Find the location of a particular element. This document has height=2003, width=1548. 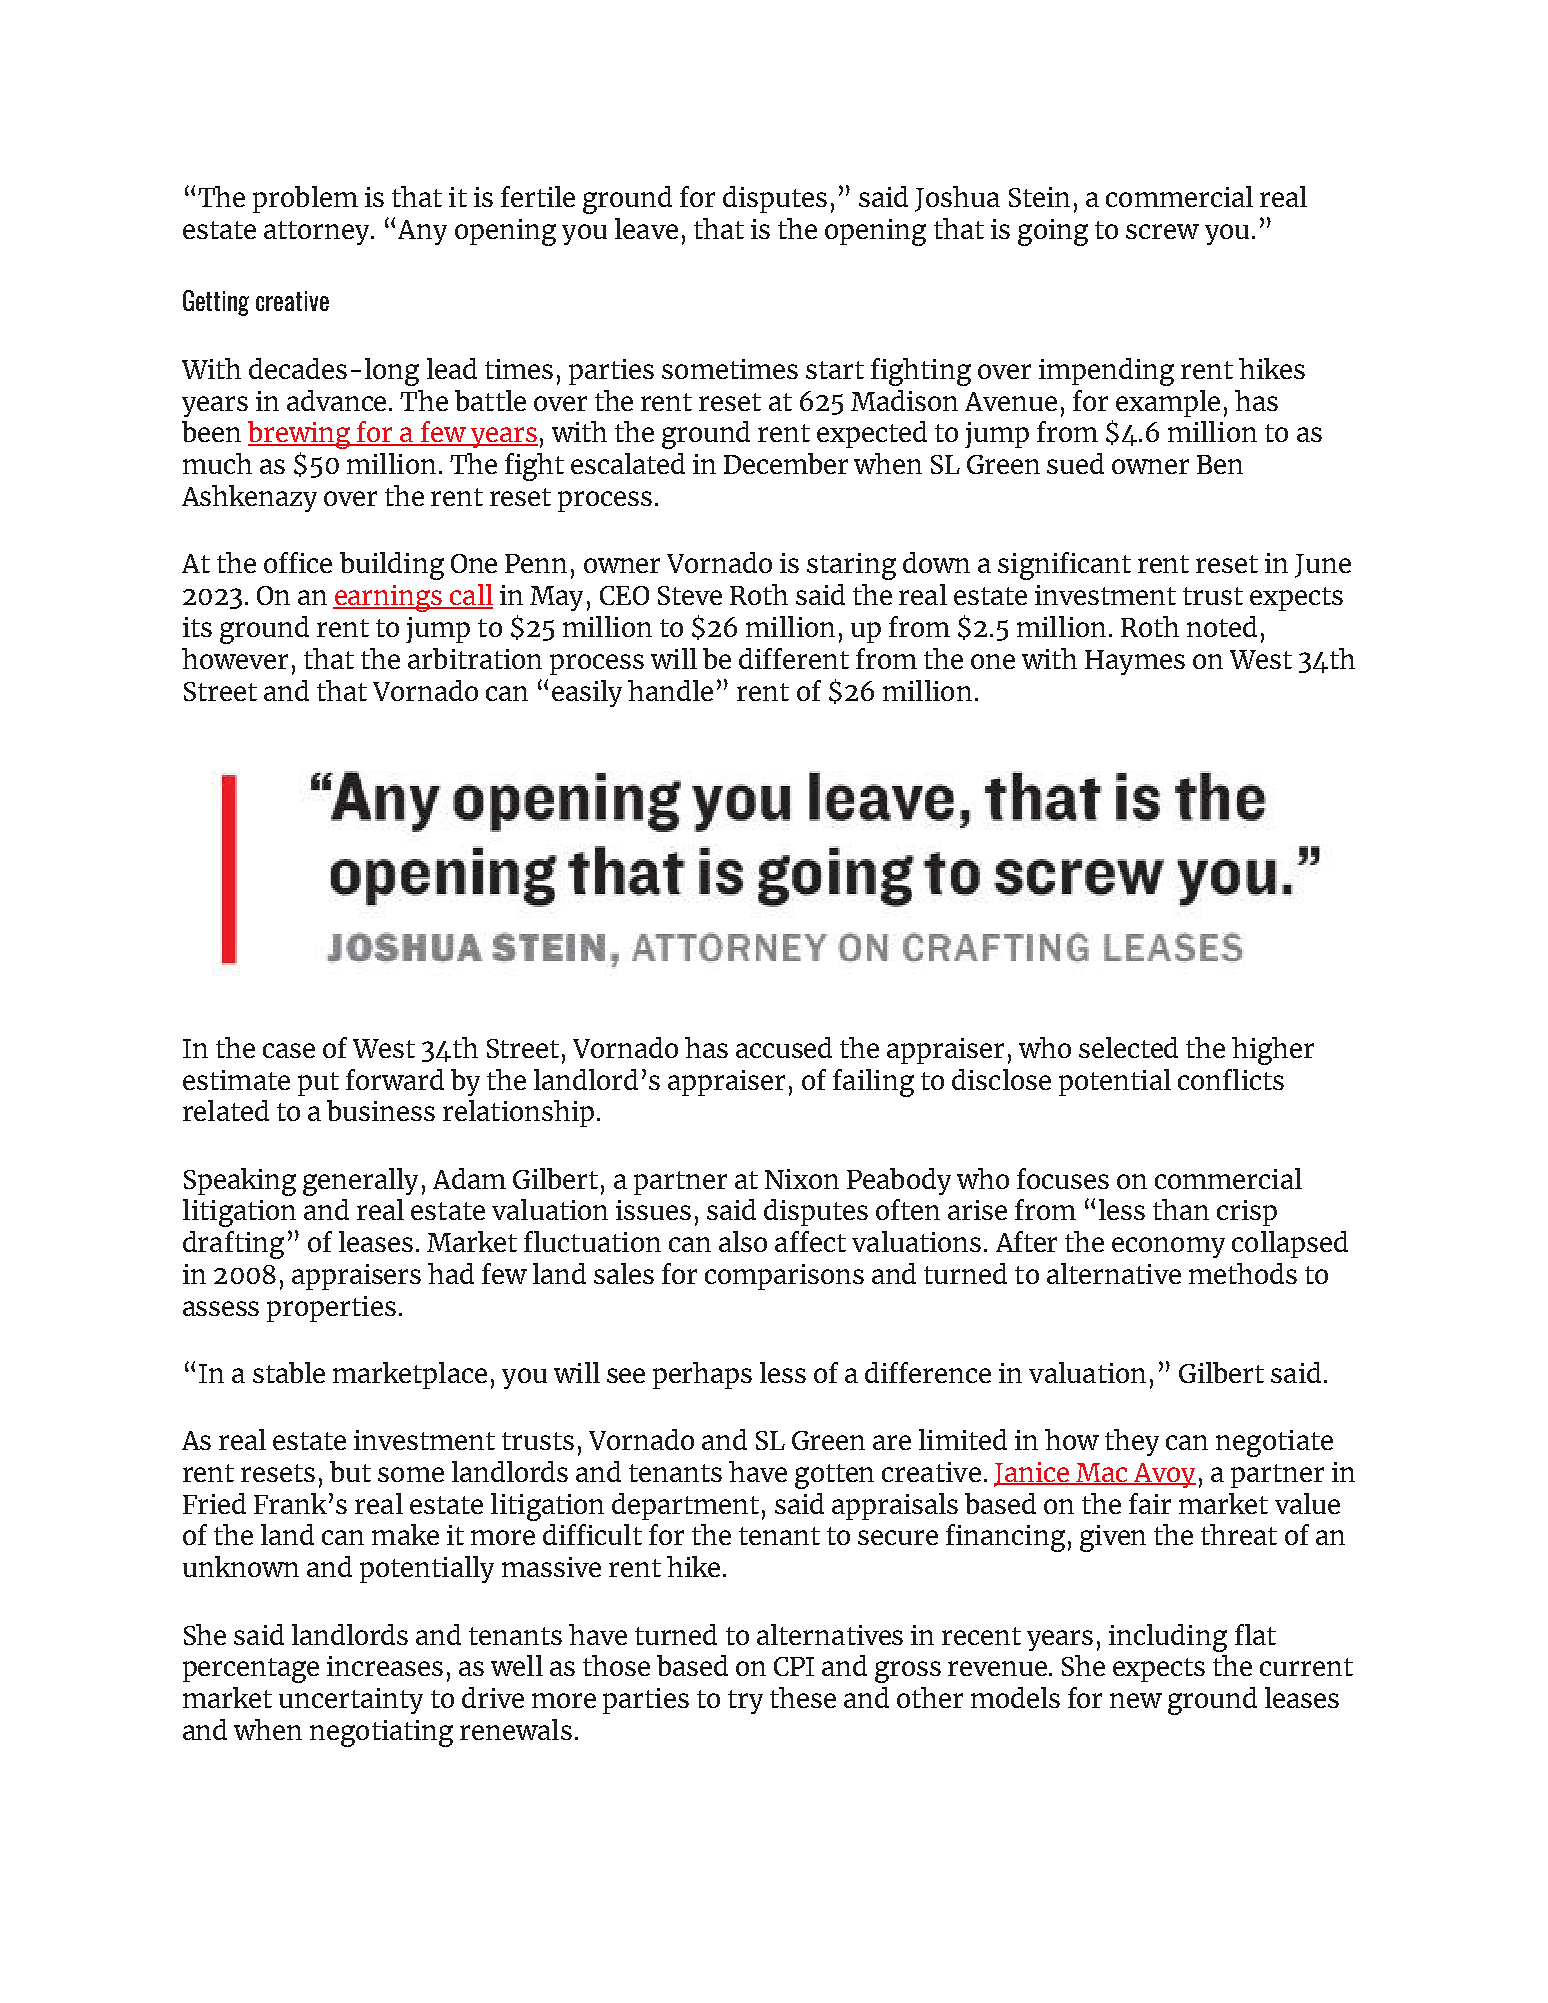

attorney is located at coordinates (318, 233).
